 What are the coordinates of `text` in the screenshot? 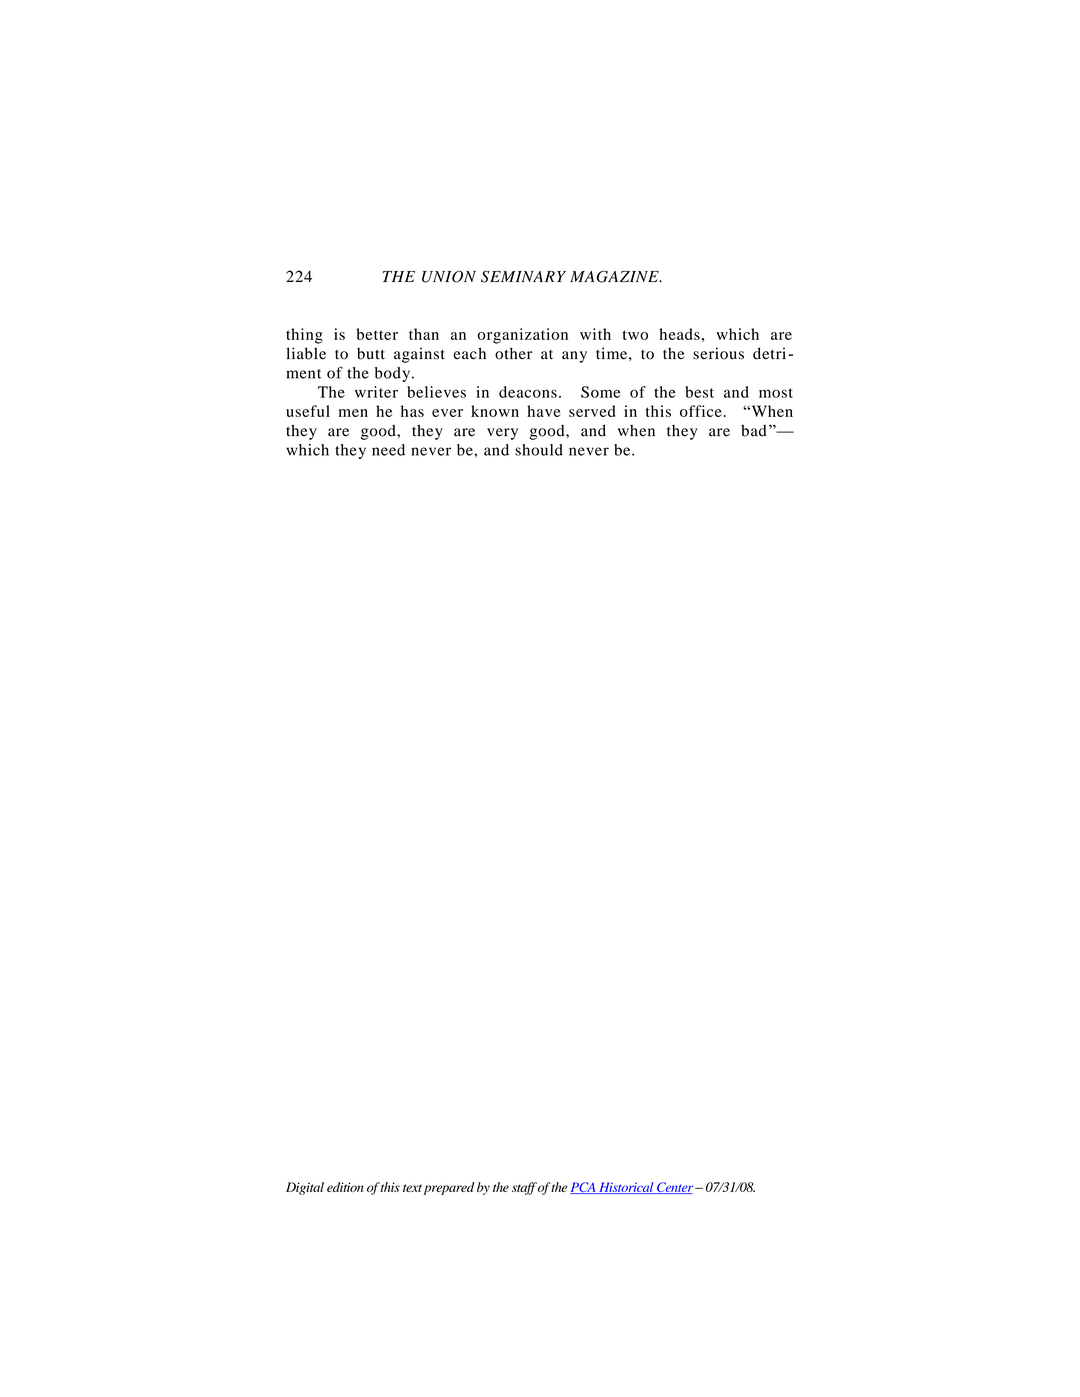 It's located at (412, 1188).
